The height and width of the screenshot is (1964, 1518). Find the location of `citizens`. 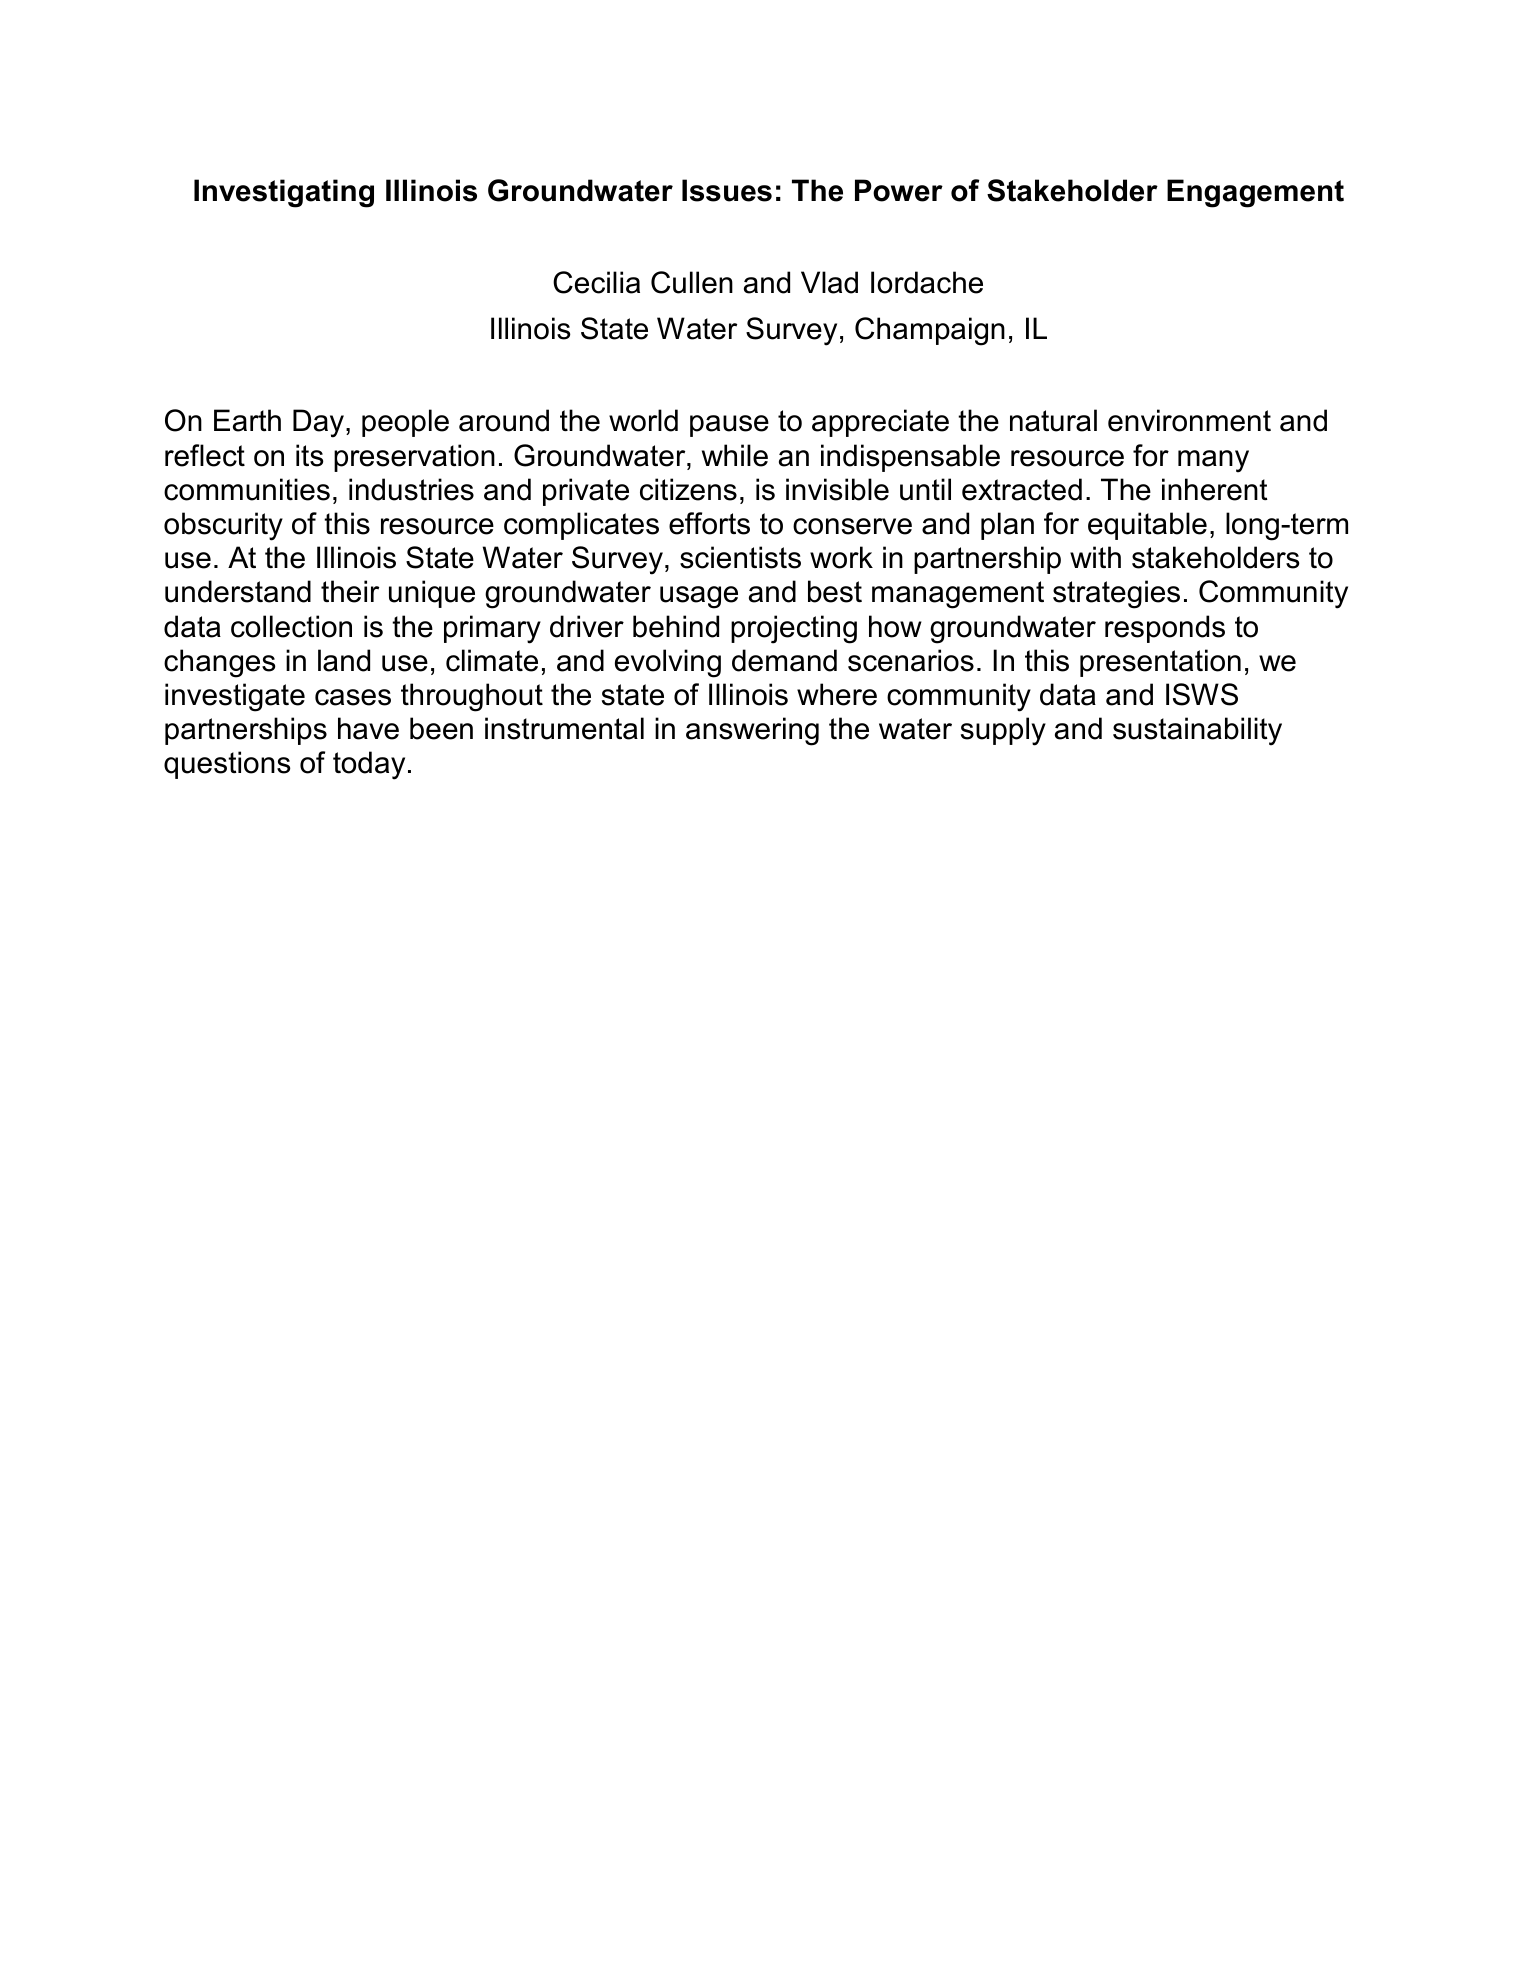

citizens is located at coordinates (688, 489).
